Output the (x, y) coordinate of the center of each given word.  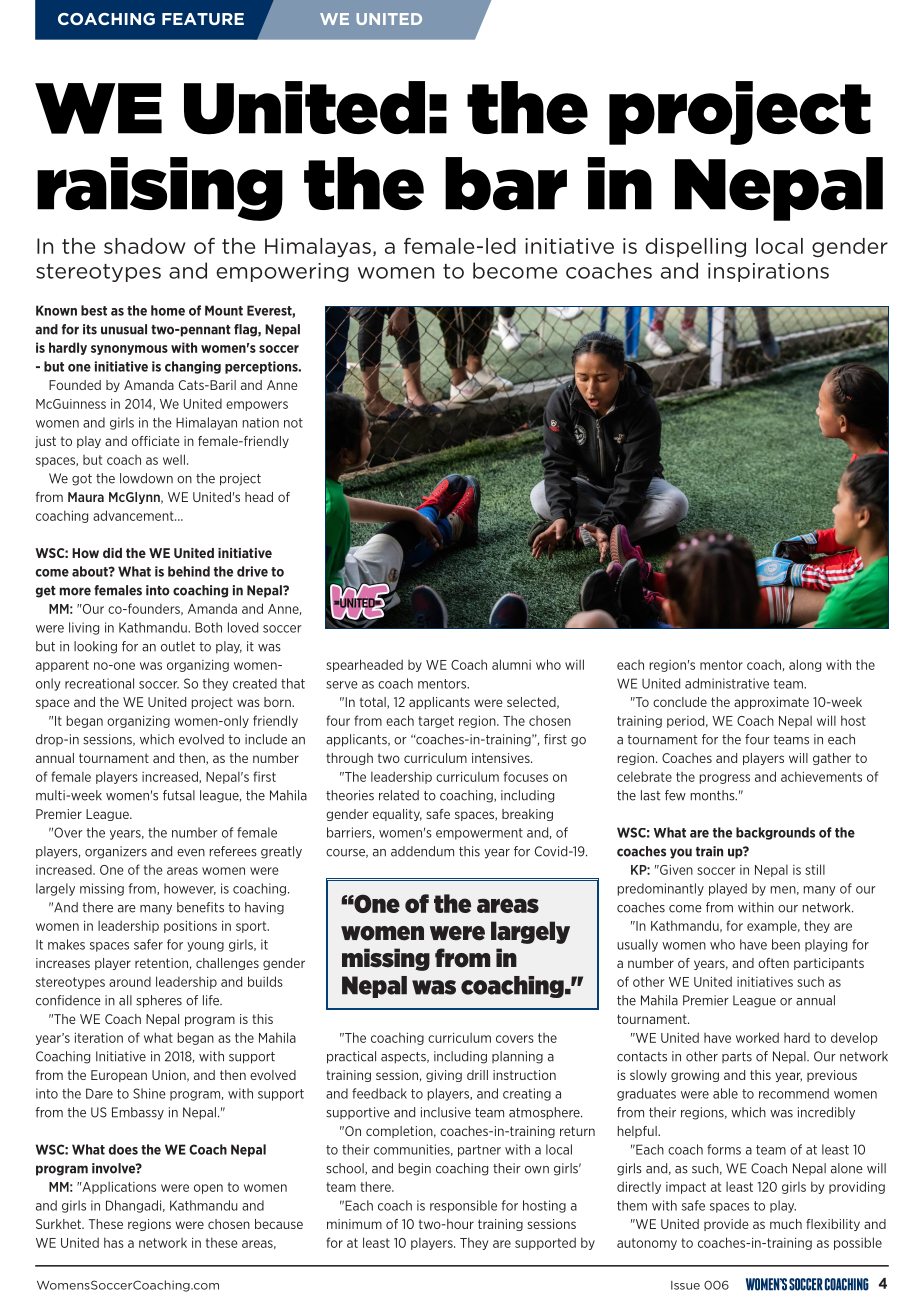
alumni (511, 664)
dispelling (696, 248)
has (114, 1242)
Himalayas (318, 248)
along (805, 665)
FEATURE (203, 19)
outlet (178, 646)
